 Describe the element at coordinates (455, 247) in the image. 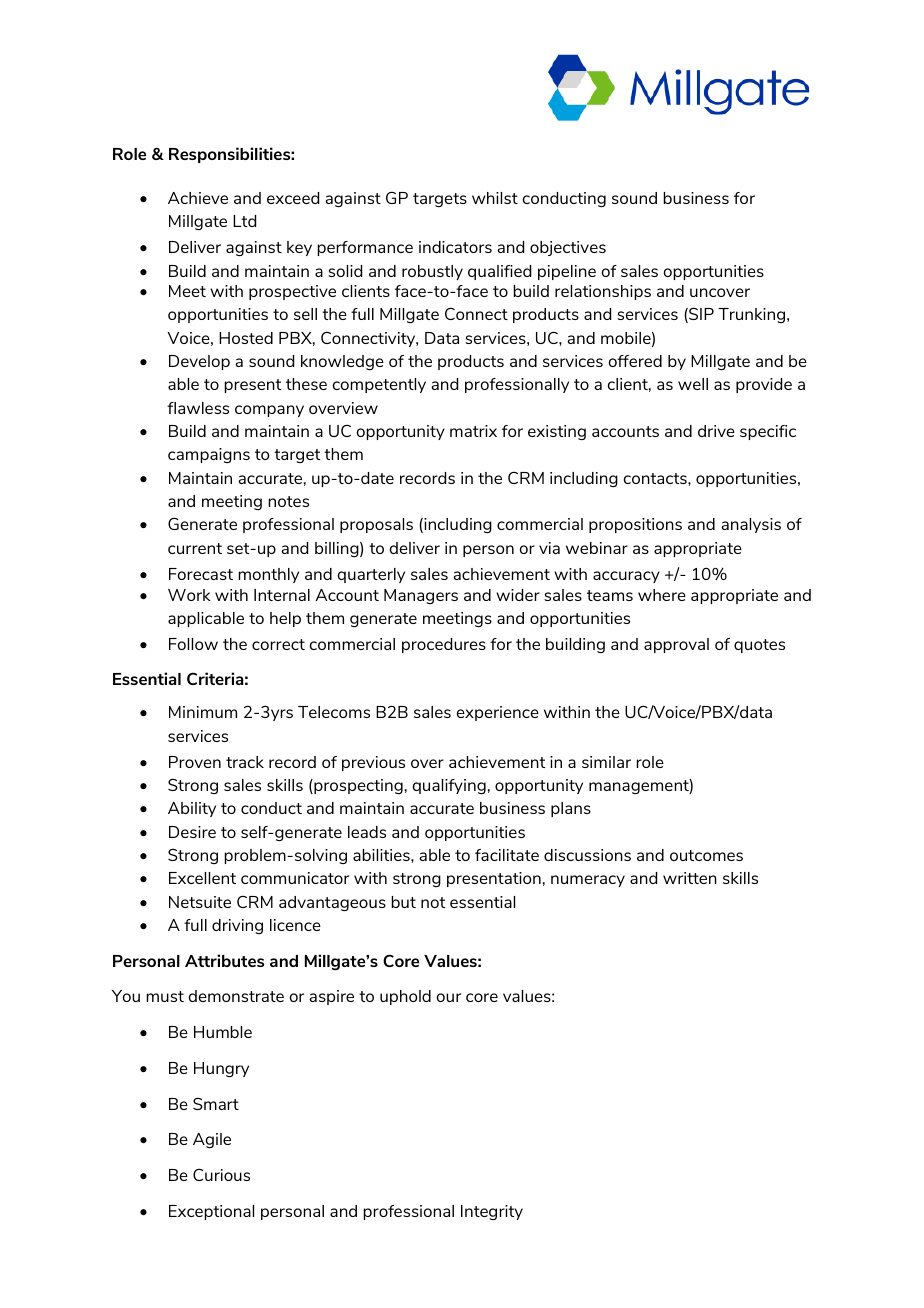

I see `indicators` at that location.
